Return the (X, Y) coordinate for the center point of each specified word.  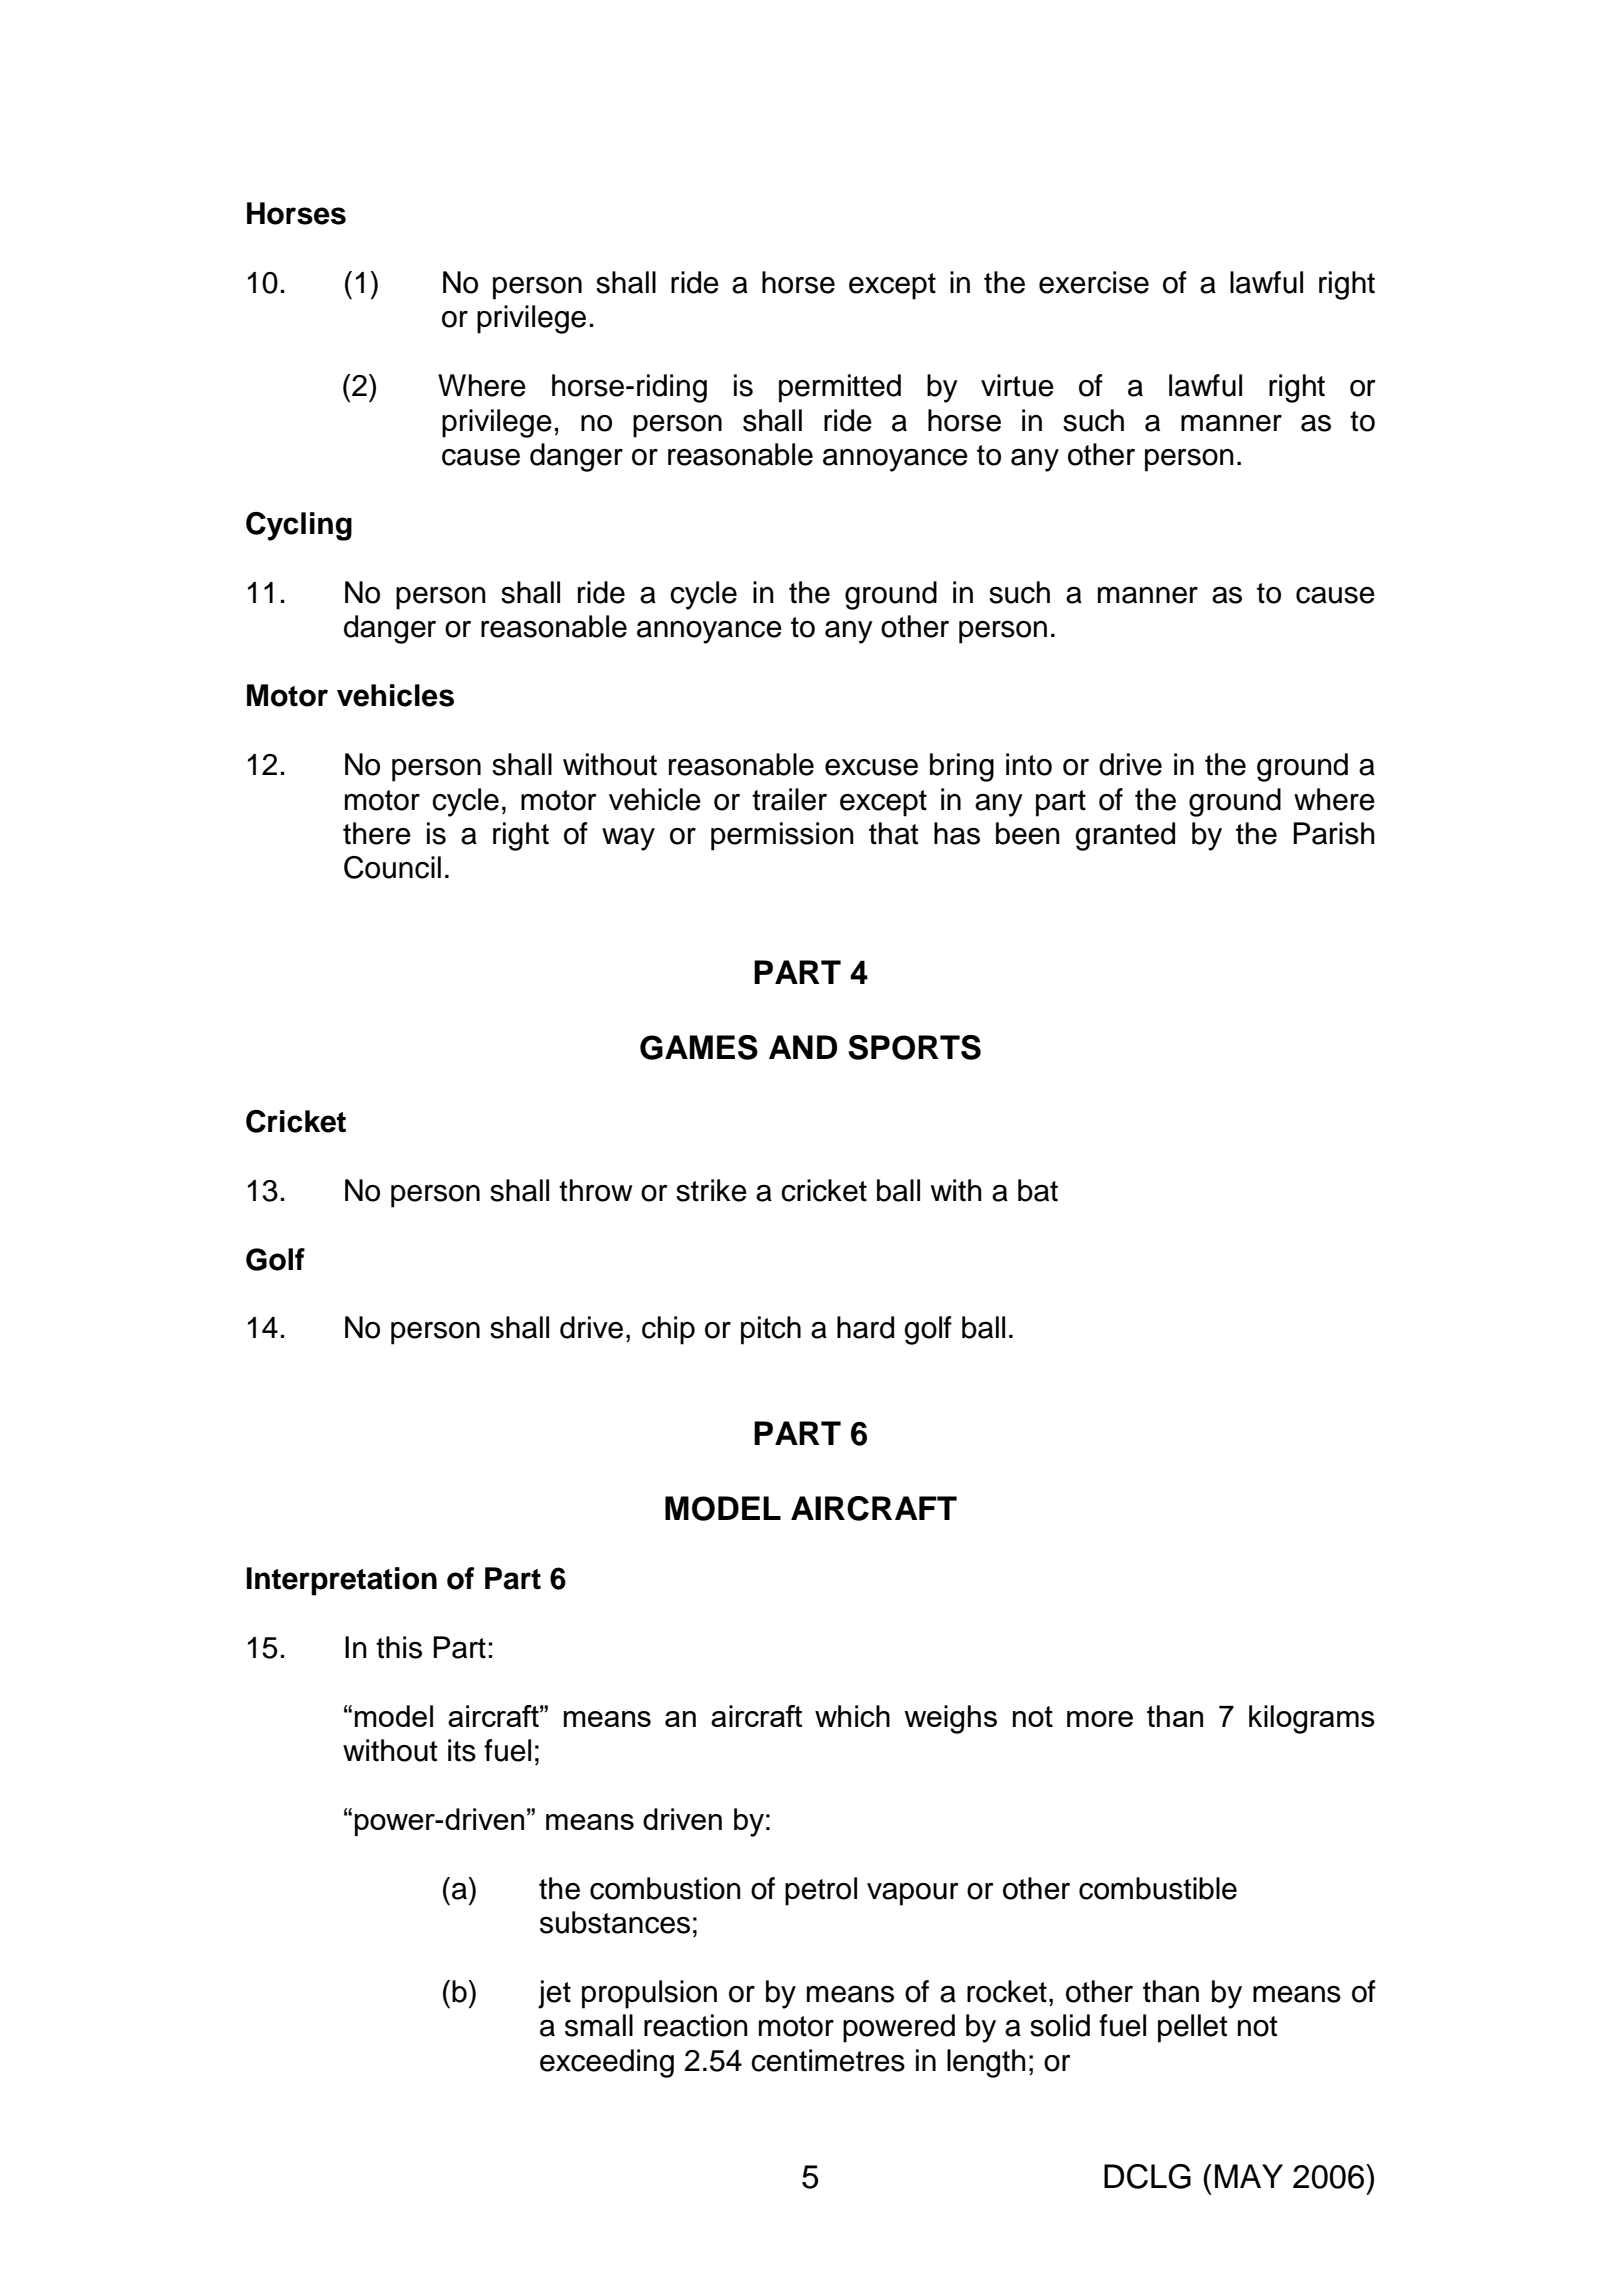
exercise (1094, 282)
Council (392, 867)
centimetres (828, 2060)
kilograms (1312, 1719)
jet (554, 1994)
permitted (840, 388)
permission (782, 836)
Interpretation (341, 1581)
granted (1125, 836)
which (852, 1716)
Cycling (299, 526)
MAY (1249, 2176)
